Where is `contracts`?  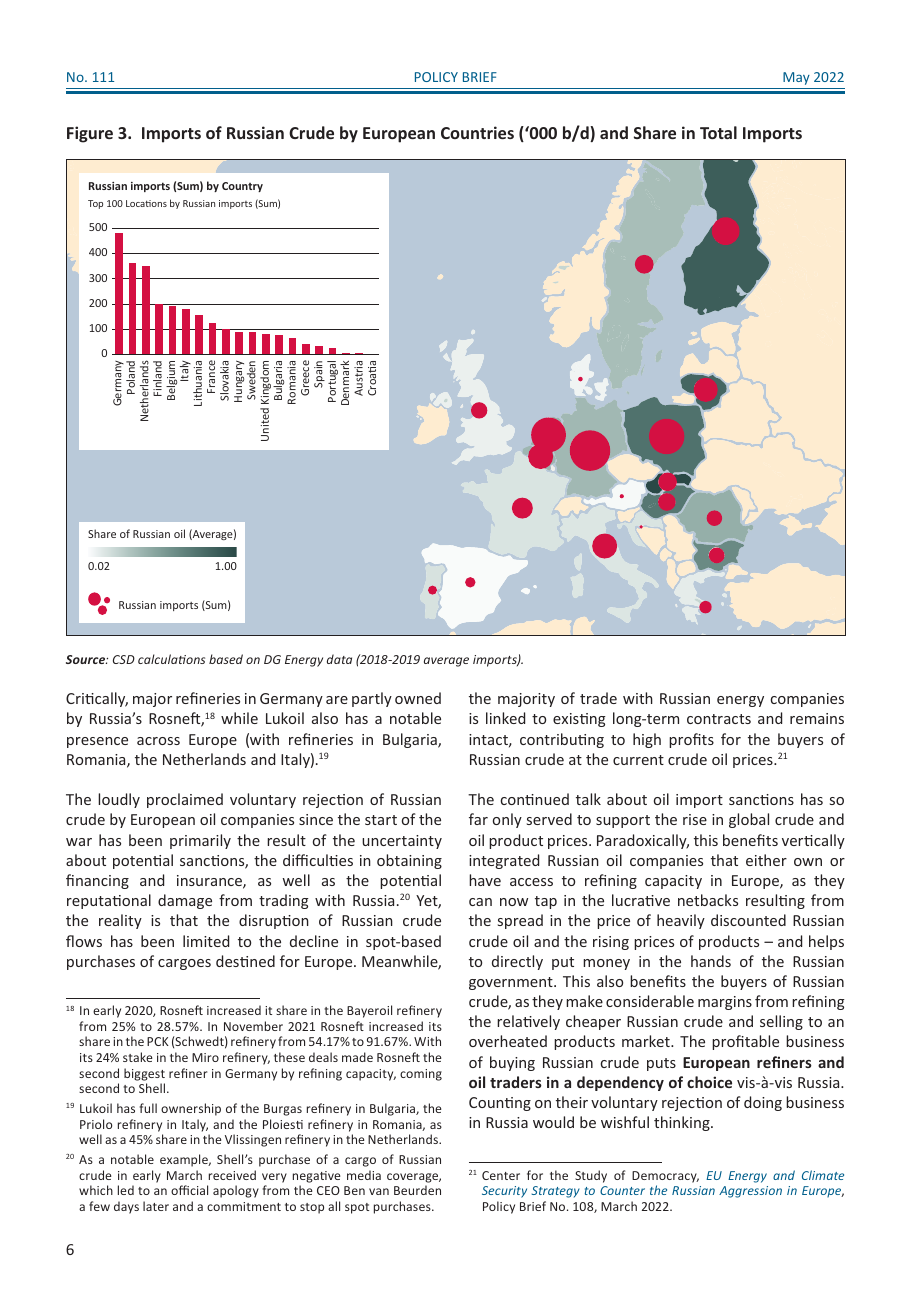 contracts is located at coordinates (719, 719).
